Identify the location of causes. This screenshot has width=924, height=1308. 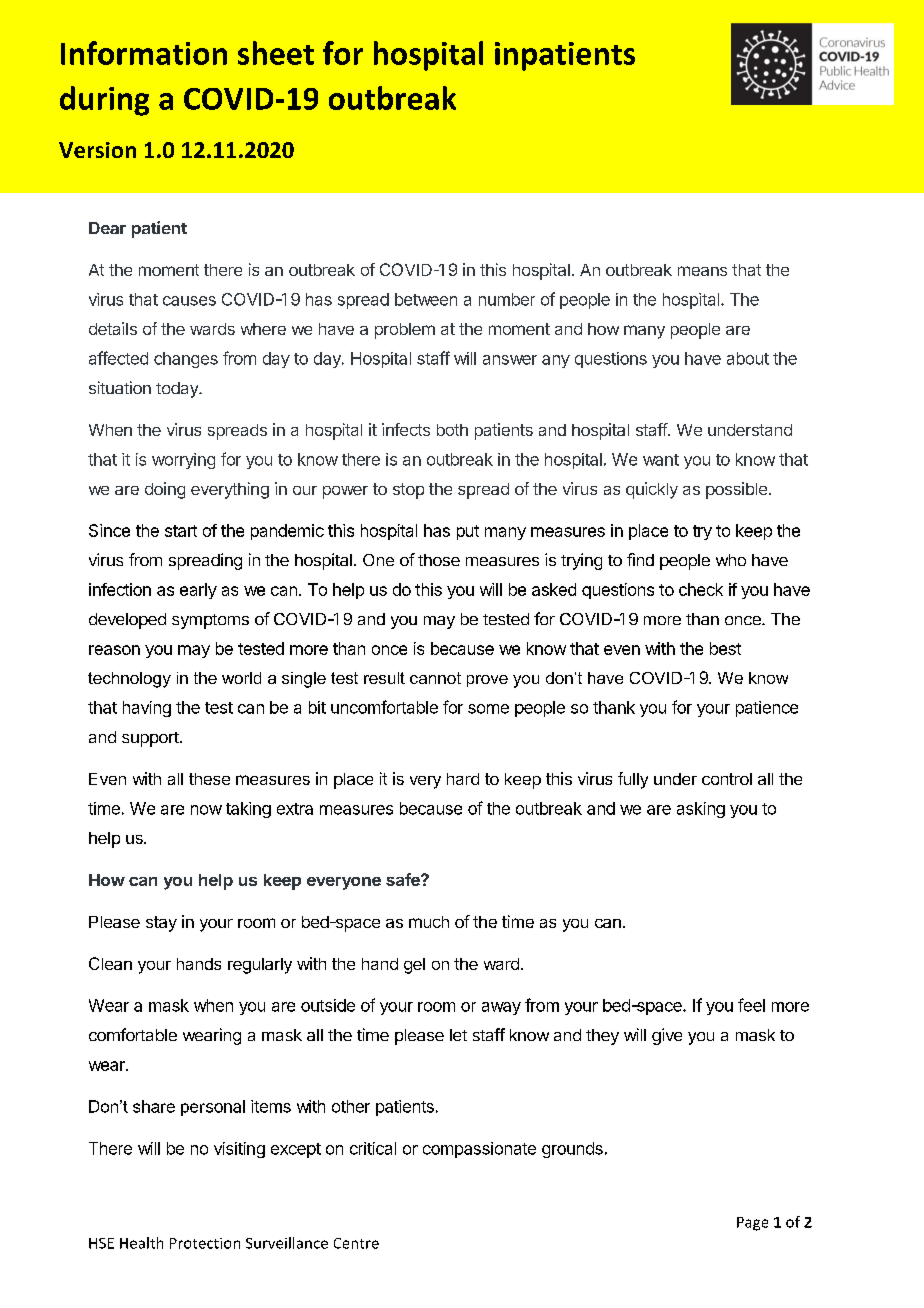
(189, 301).
